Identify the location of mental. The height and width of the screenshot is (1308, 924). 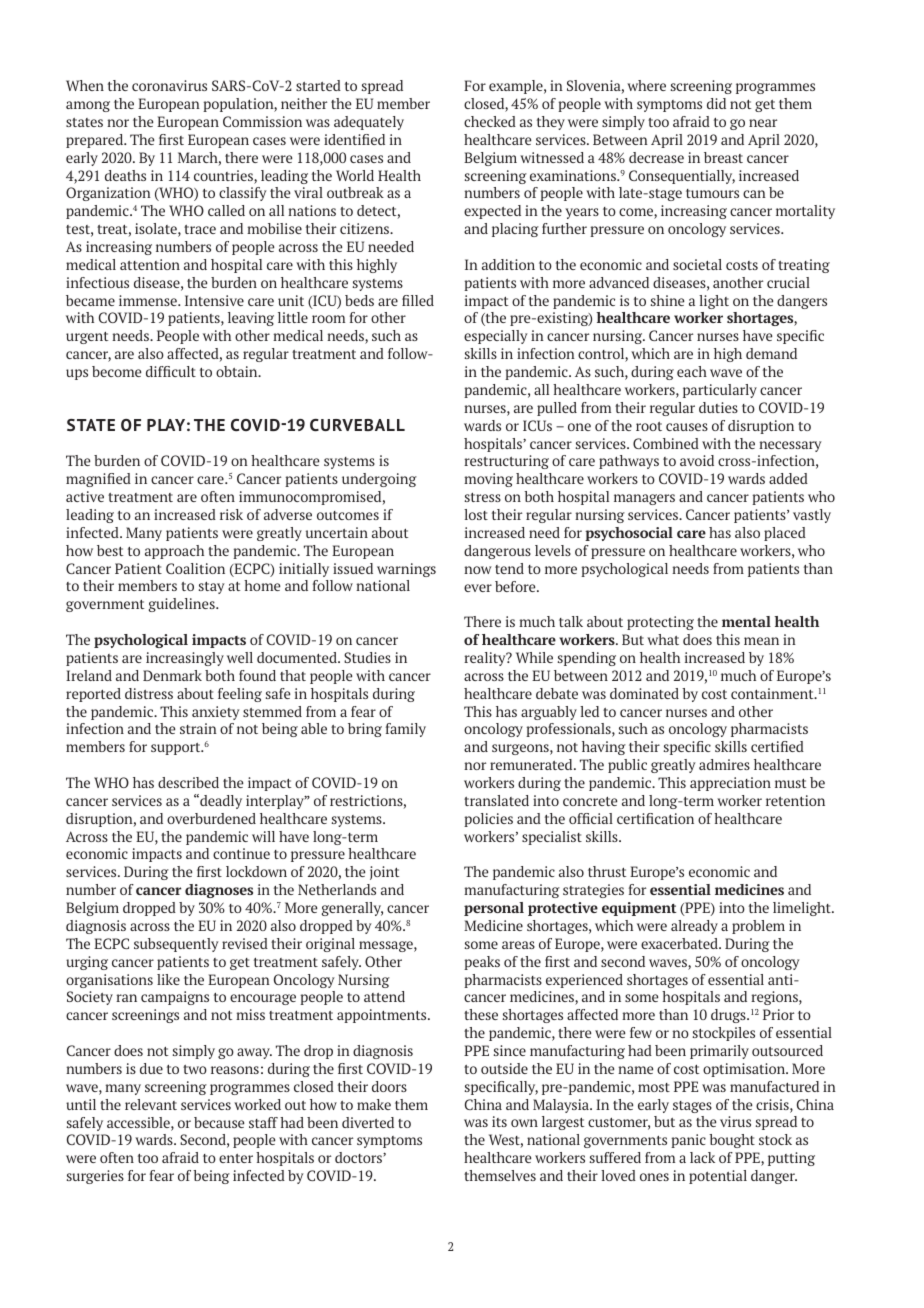
(746, 621).
